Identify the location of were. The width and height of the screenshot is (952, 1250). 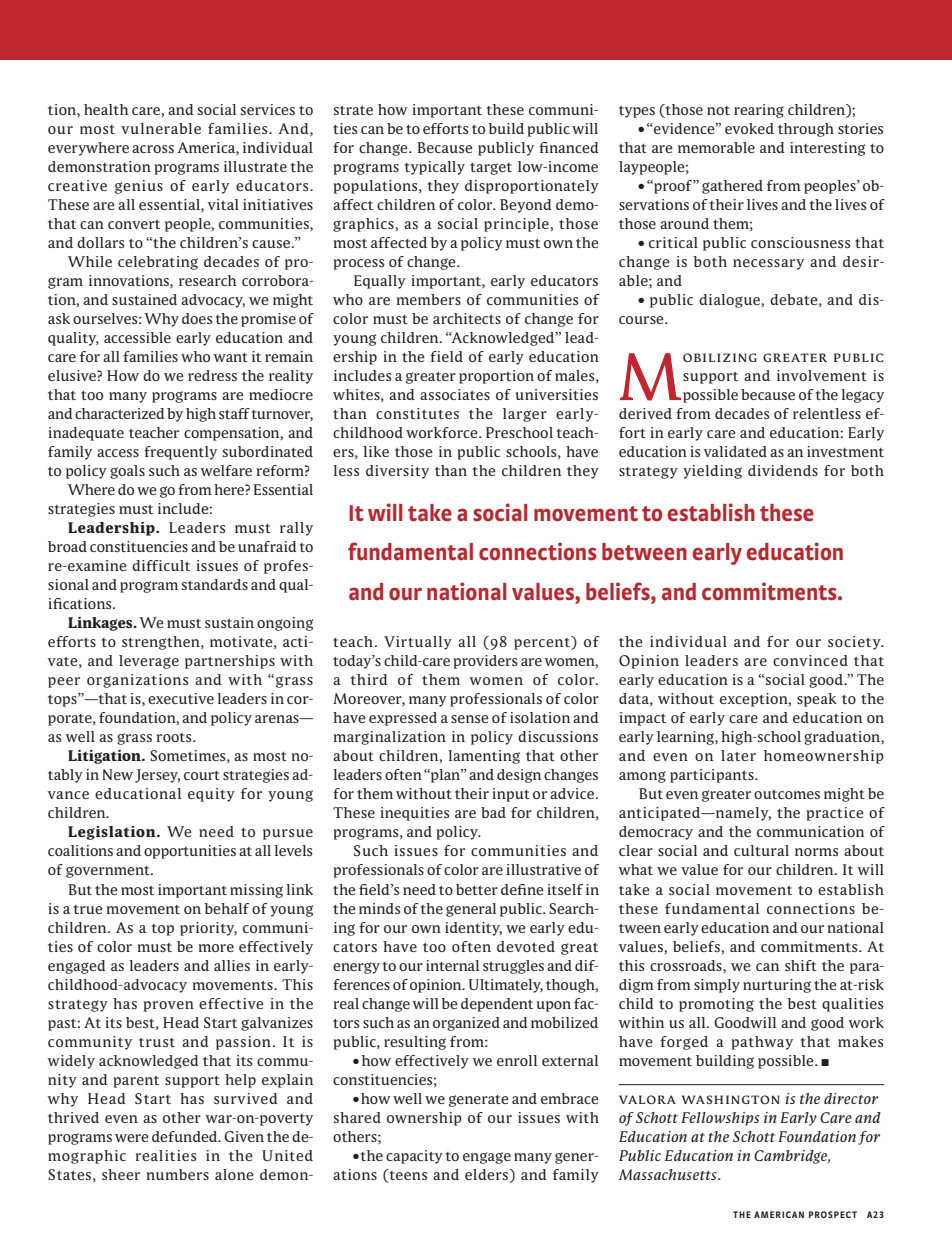
(132, 1138).
